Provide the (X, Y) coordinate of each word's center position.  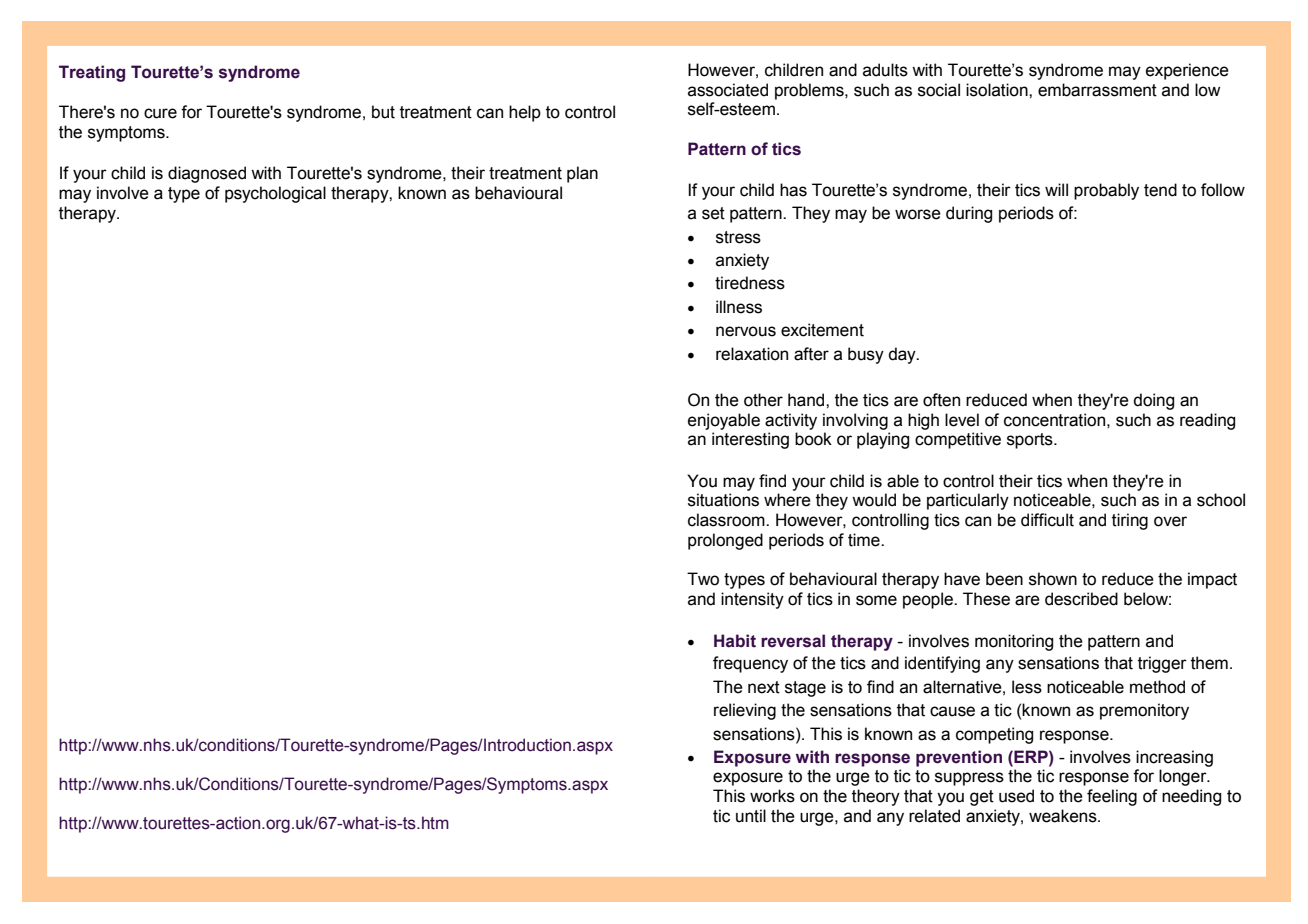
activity (791, 421)
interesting (750, 440)
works (772, 796)
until (751, 816)
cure (160, 113)
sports (1031, 441)
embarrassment (1097, 90)
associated (728, 90)
